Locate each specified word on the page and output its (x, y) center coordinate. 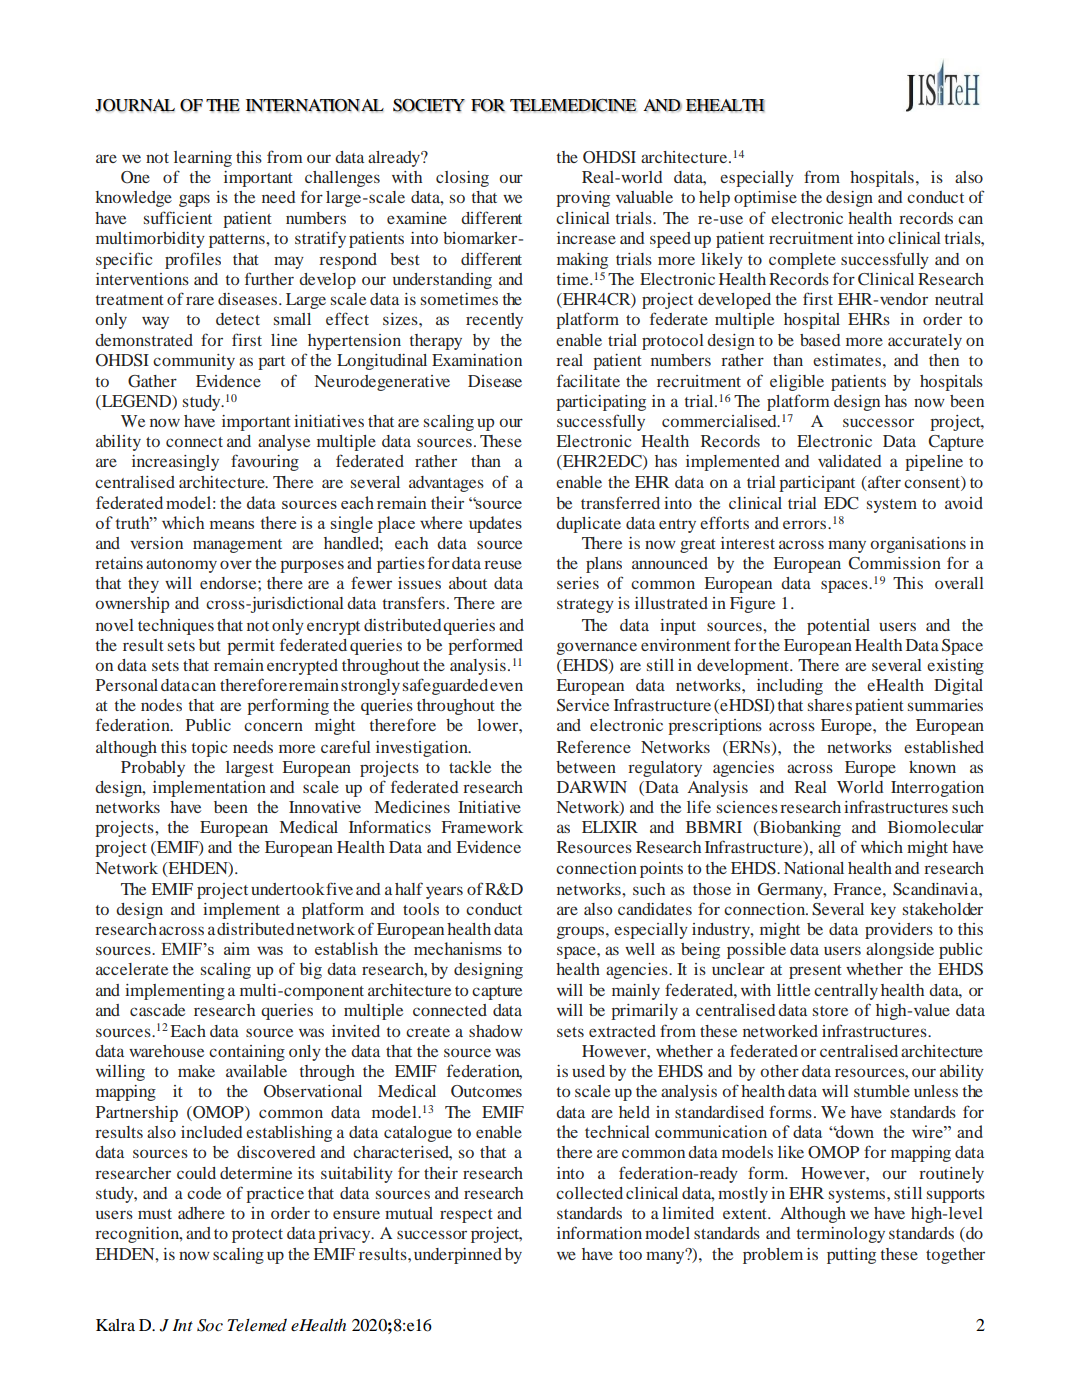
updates (495, 524)
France (859, 889)
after (884, 481)
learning (203, 159)
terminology (841, 1235)
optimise (765, 199)
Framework (482, 827)
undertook (288, 889)
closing (462, 179)
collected (589, 1193)
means (232, 525)
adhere (201, 1213)
